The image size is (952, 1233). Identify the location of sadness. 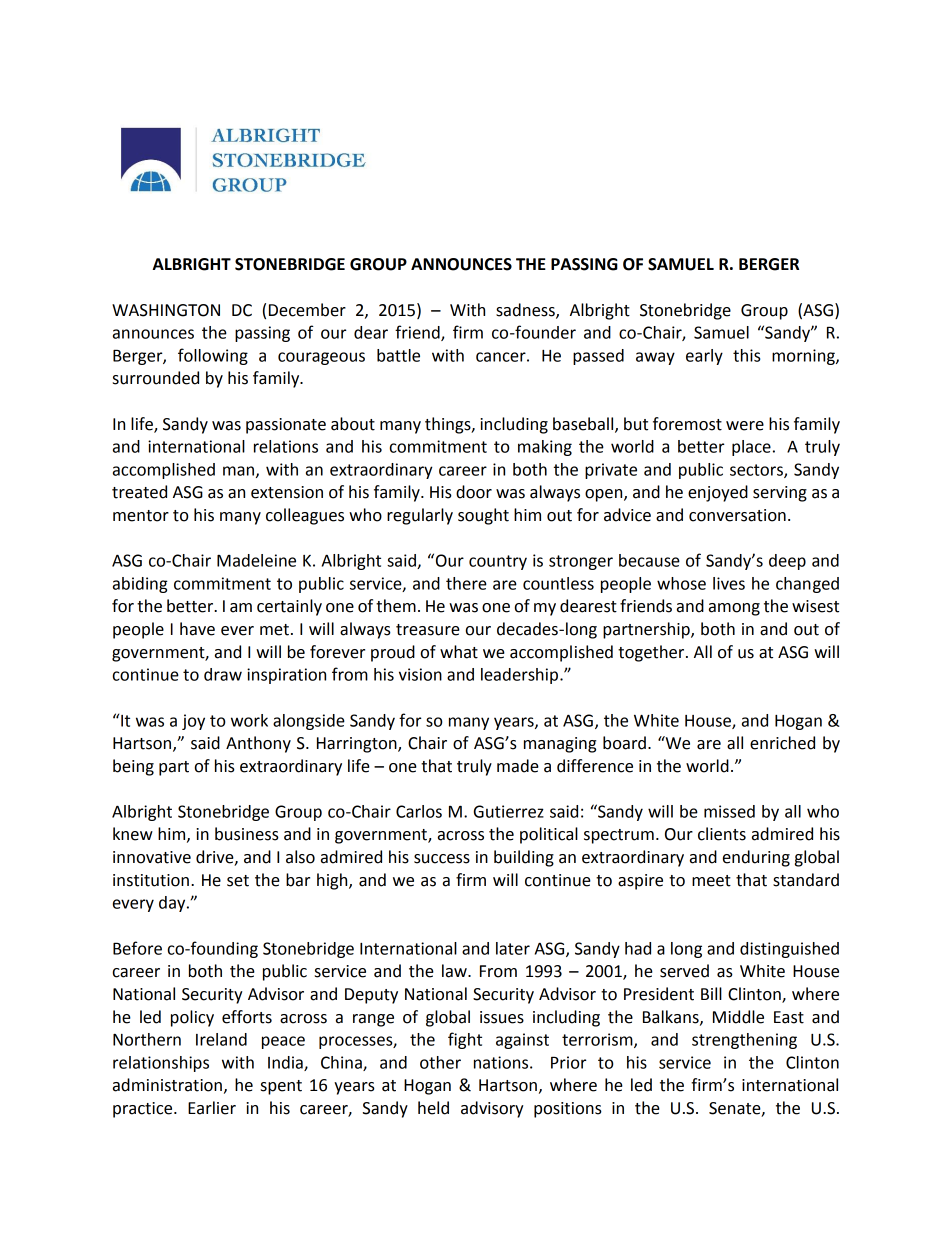
(526, 310).
